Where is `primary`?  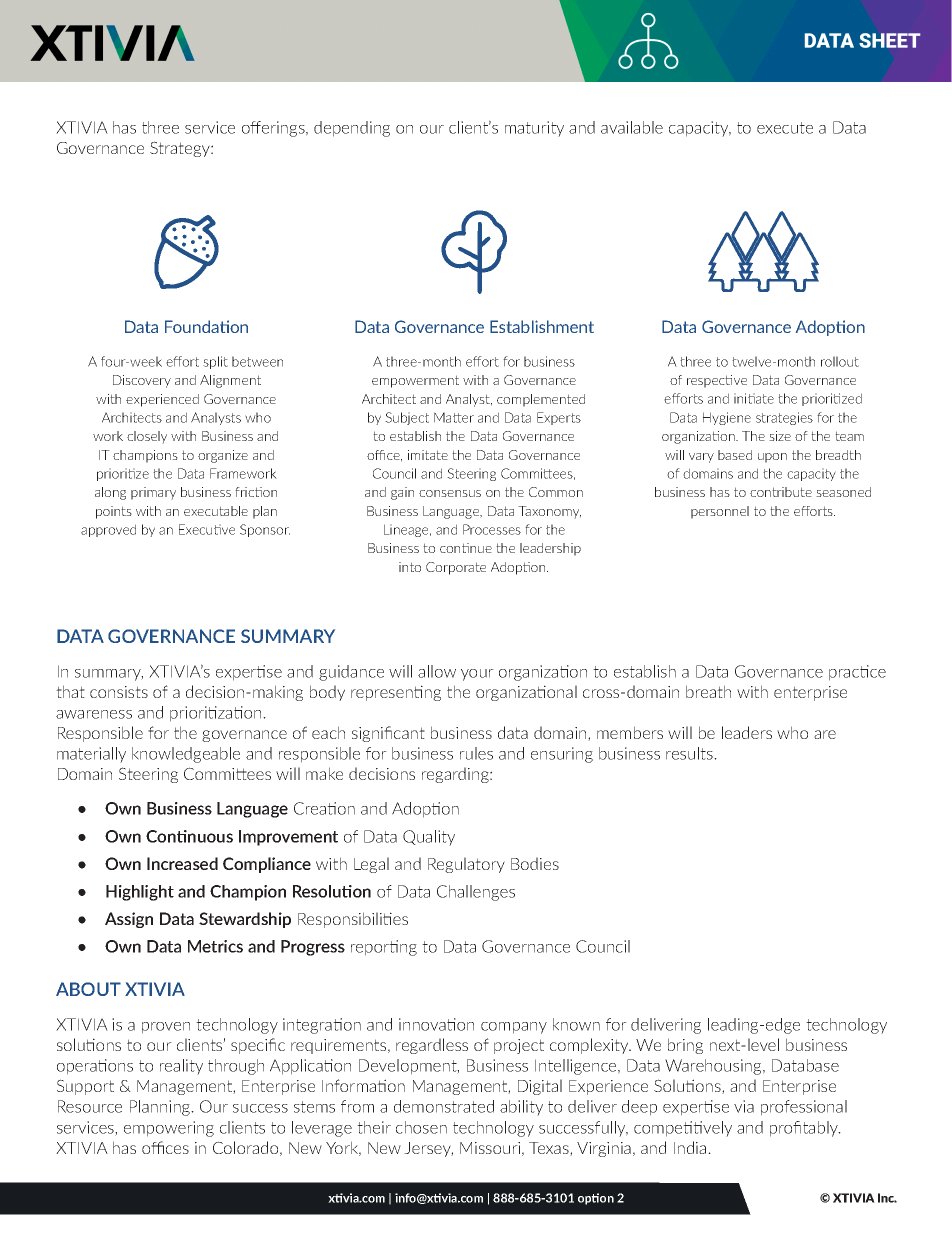
primary is located at coordinates (153, 493).
